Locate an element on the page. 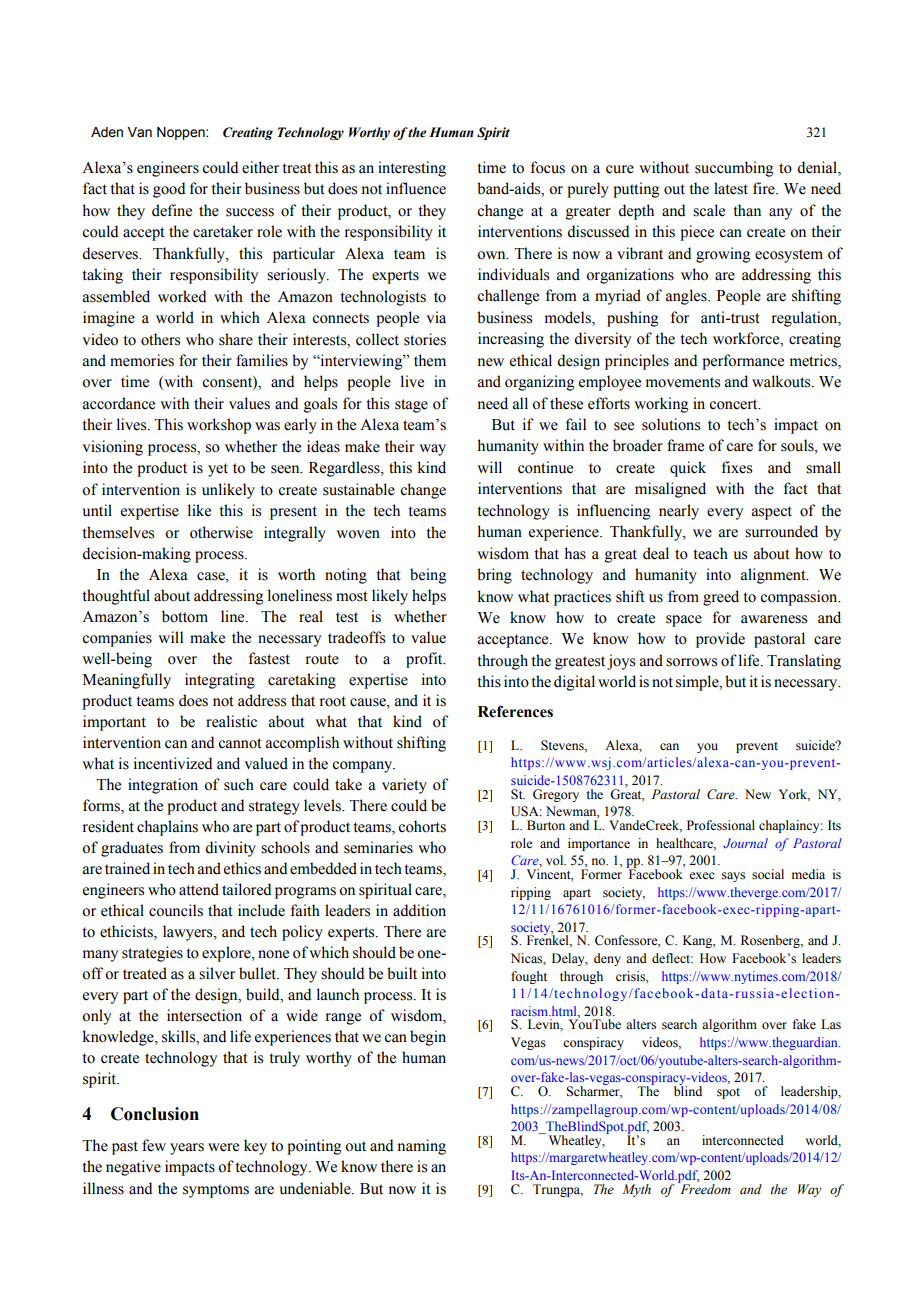 The width and height of the page is (924, 1308). years is located at coordinates (187, 1149).
